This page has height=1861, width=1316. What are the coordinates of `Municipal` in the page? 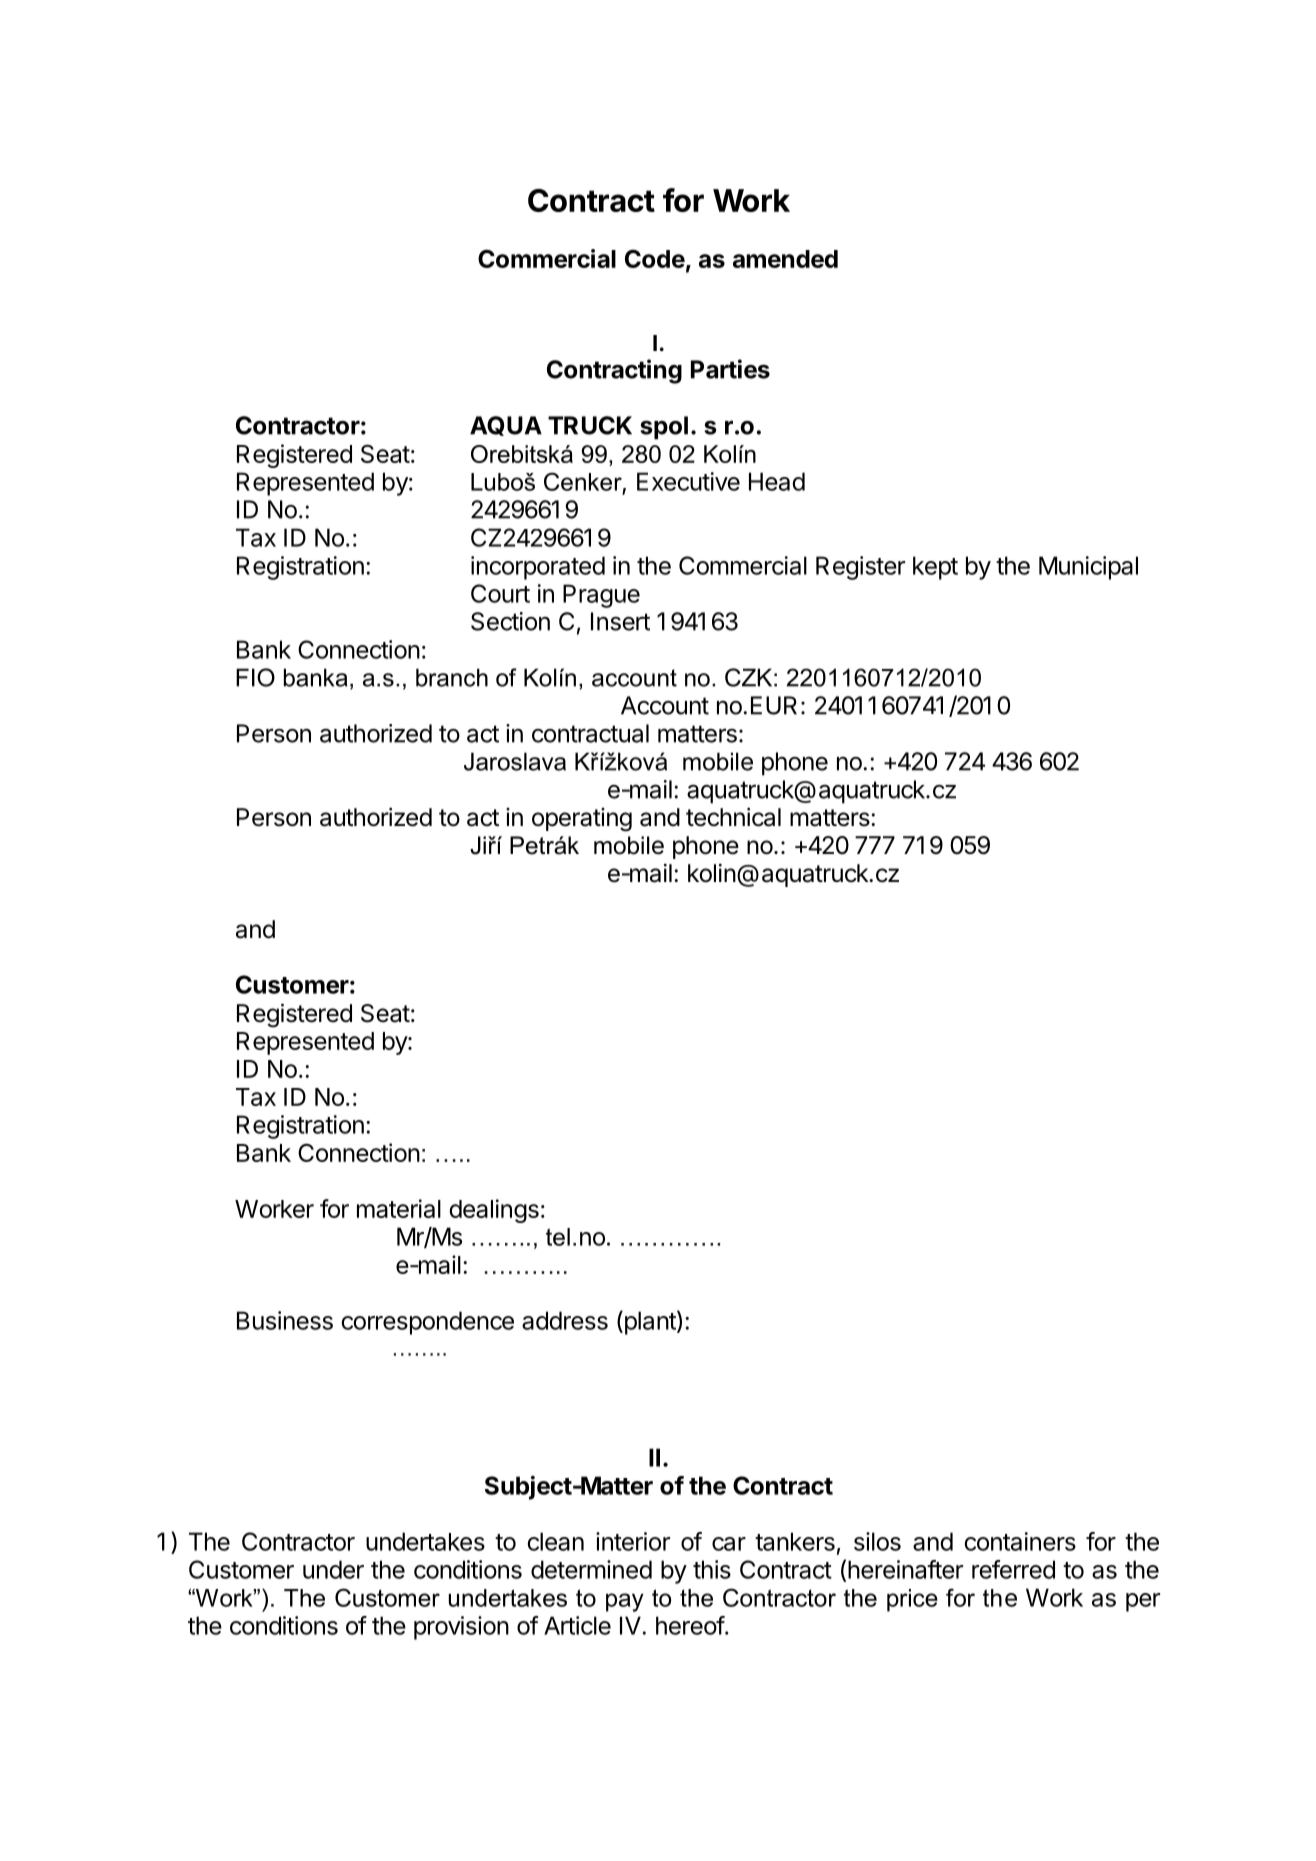 It's located at (1088, 568).
